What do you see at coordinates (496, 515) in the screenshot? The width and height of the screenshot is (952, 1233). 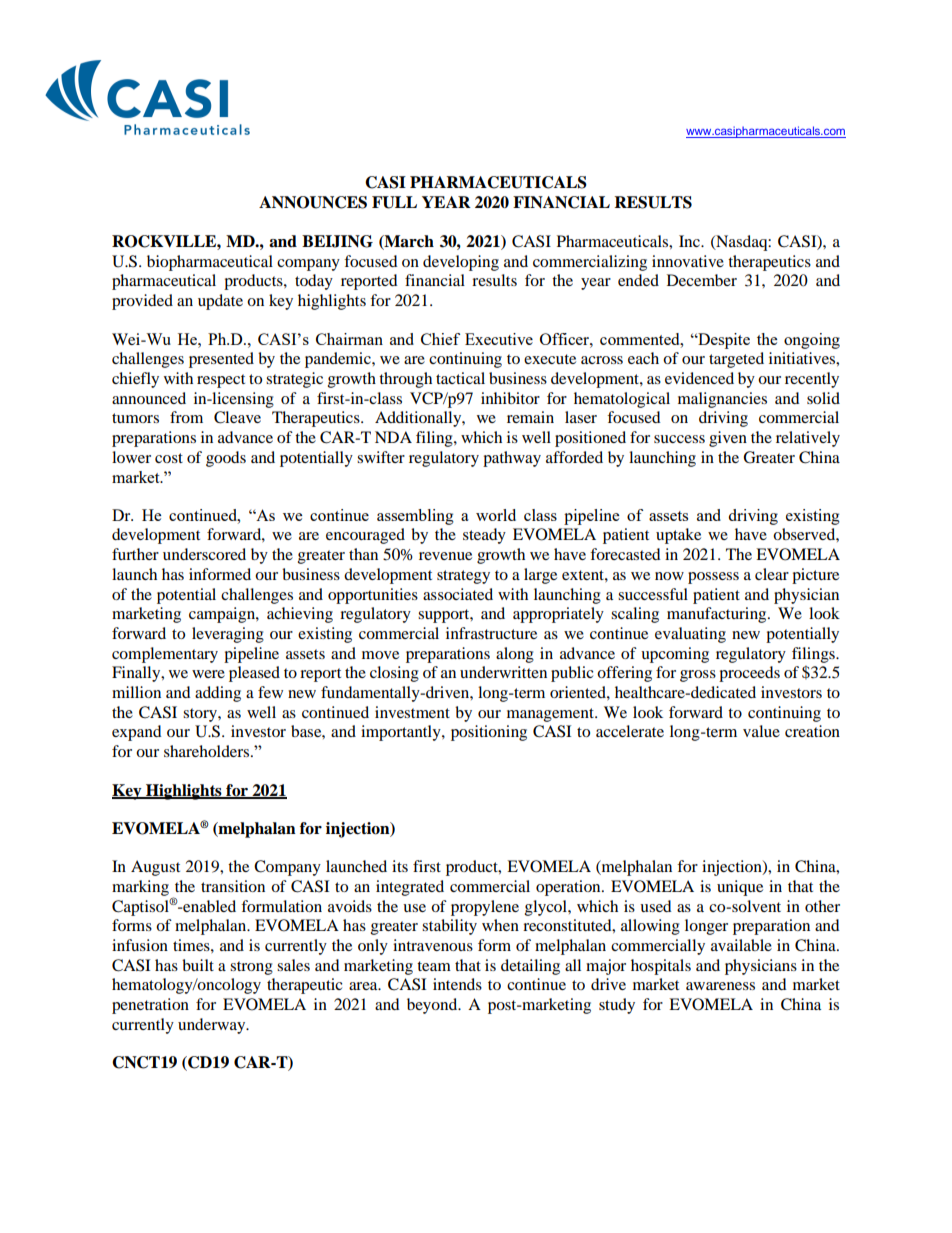 I see `world` at bounding box center [496, 515].
